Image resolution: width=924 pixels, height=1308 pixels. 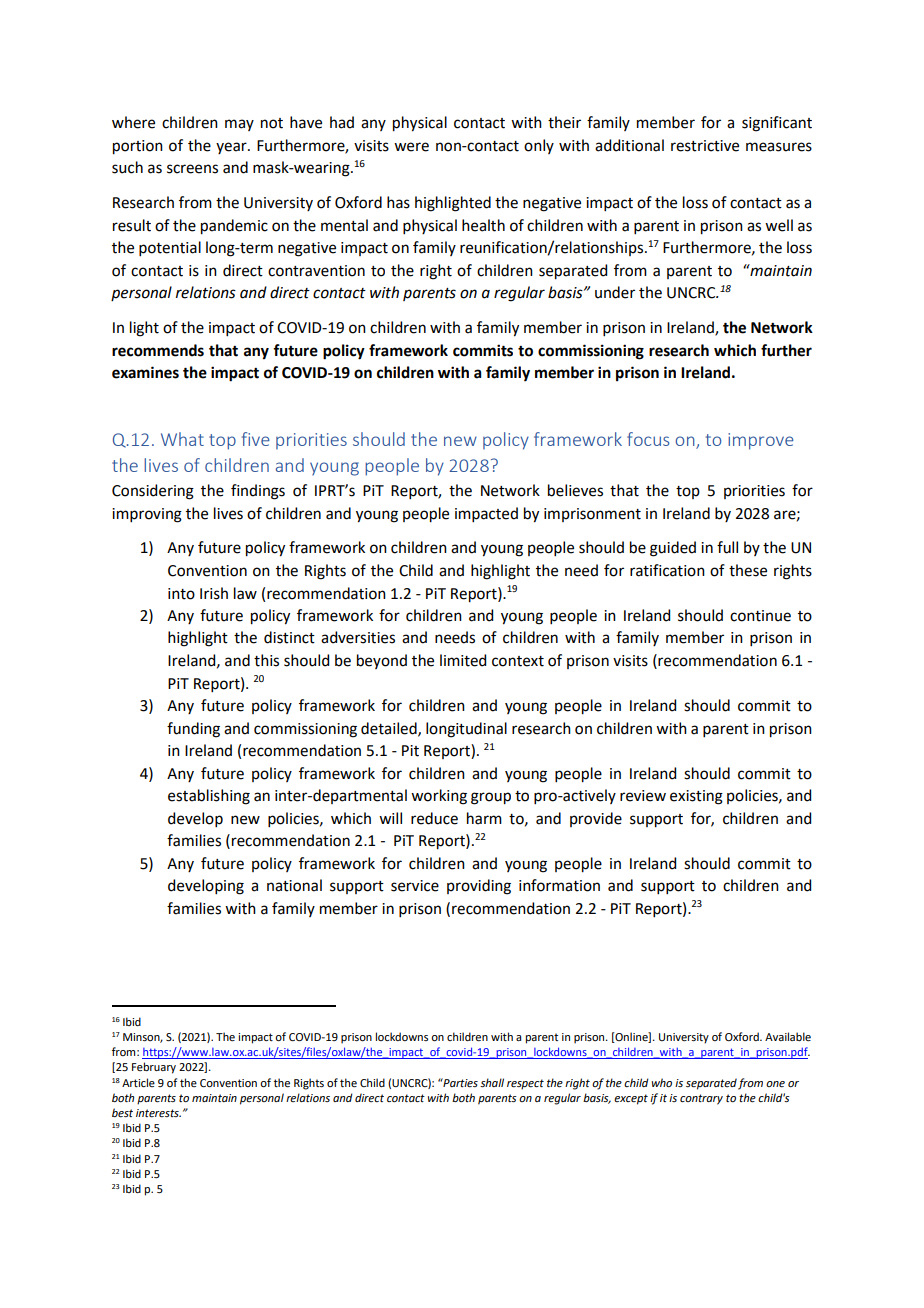 I want to click on believes, so click(x=575, y=490).
